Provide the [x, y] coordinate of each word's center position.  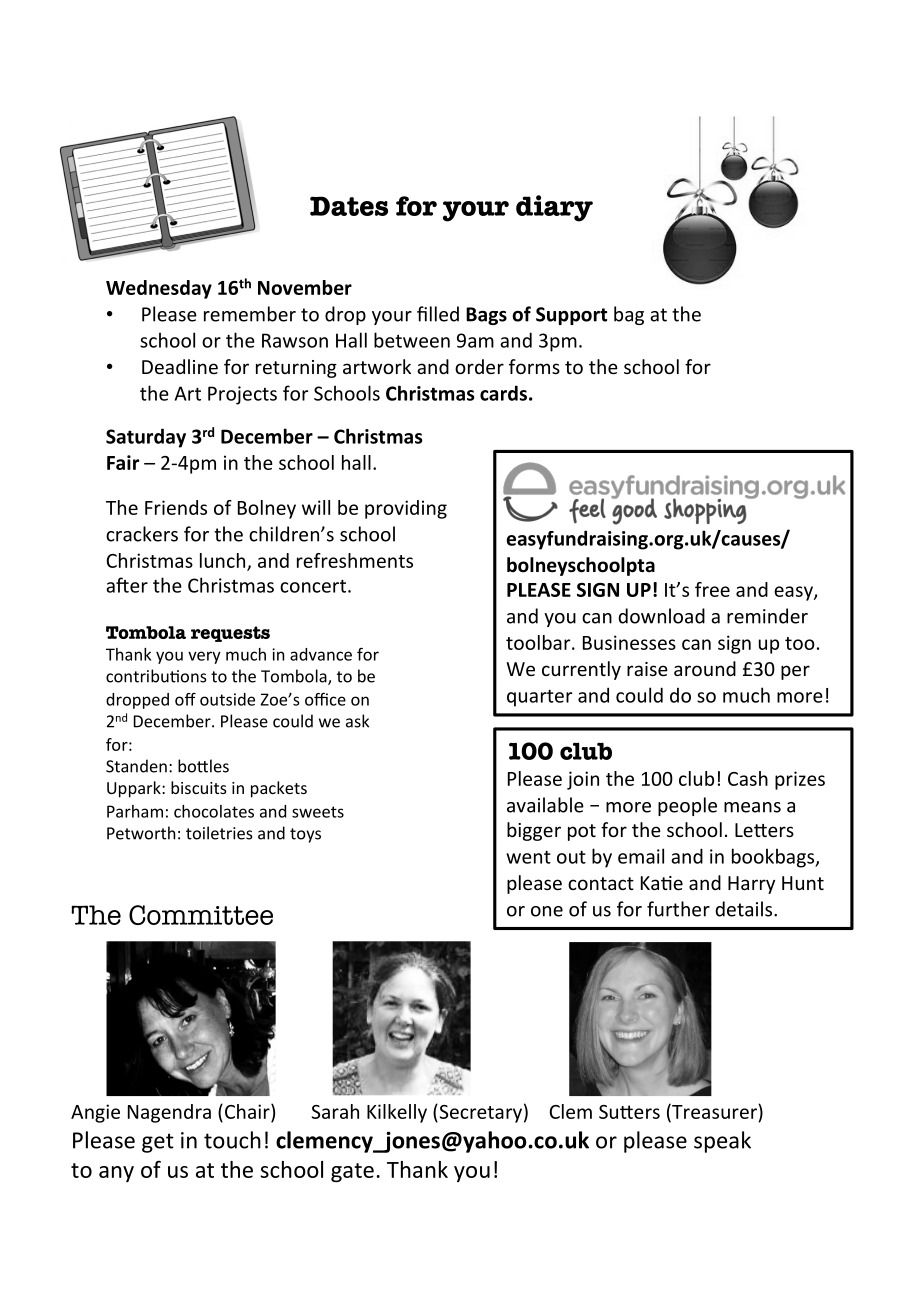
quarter [539, 698]
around [705, 668]
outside [227, 699]
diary [554, 208]
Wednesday [159, 289]
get [158, 1143]
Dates [349, 206]
